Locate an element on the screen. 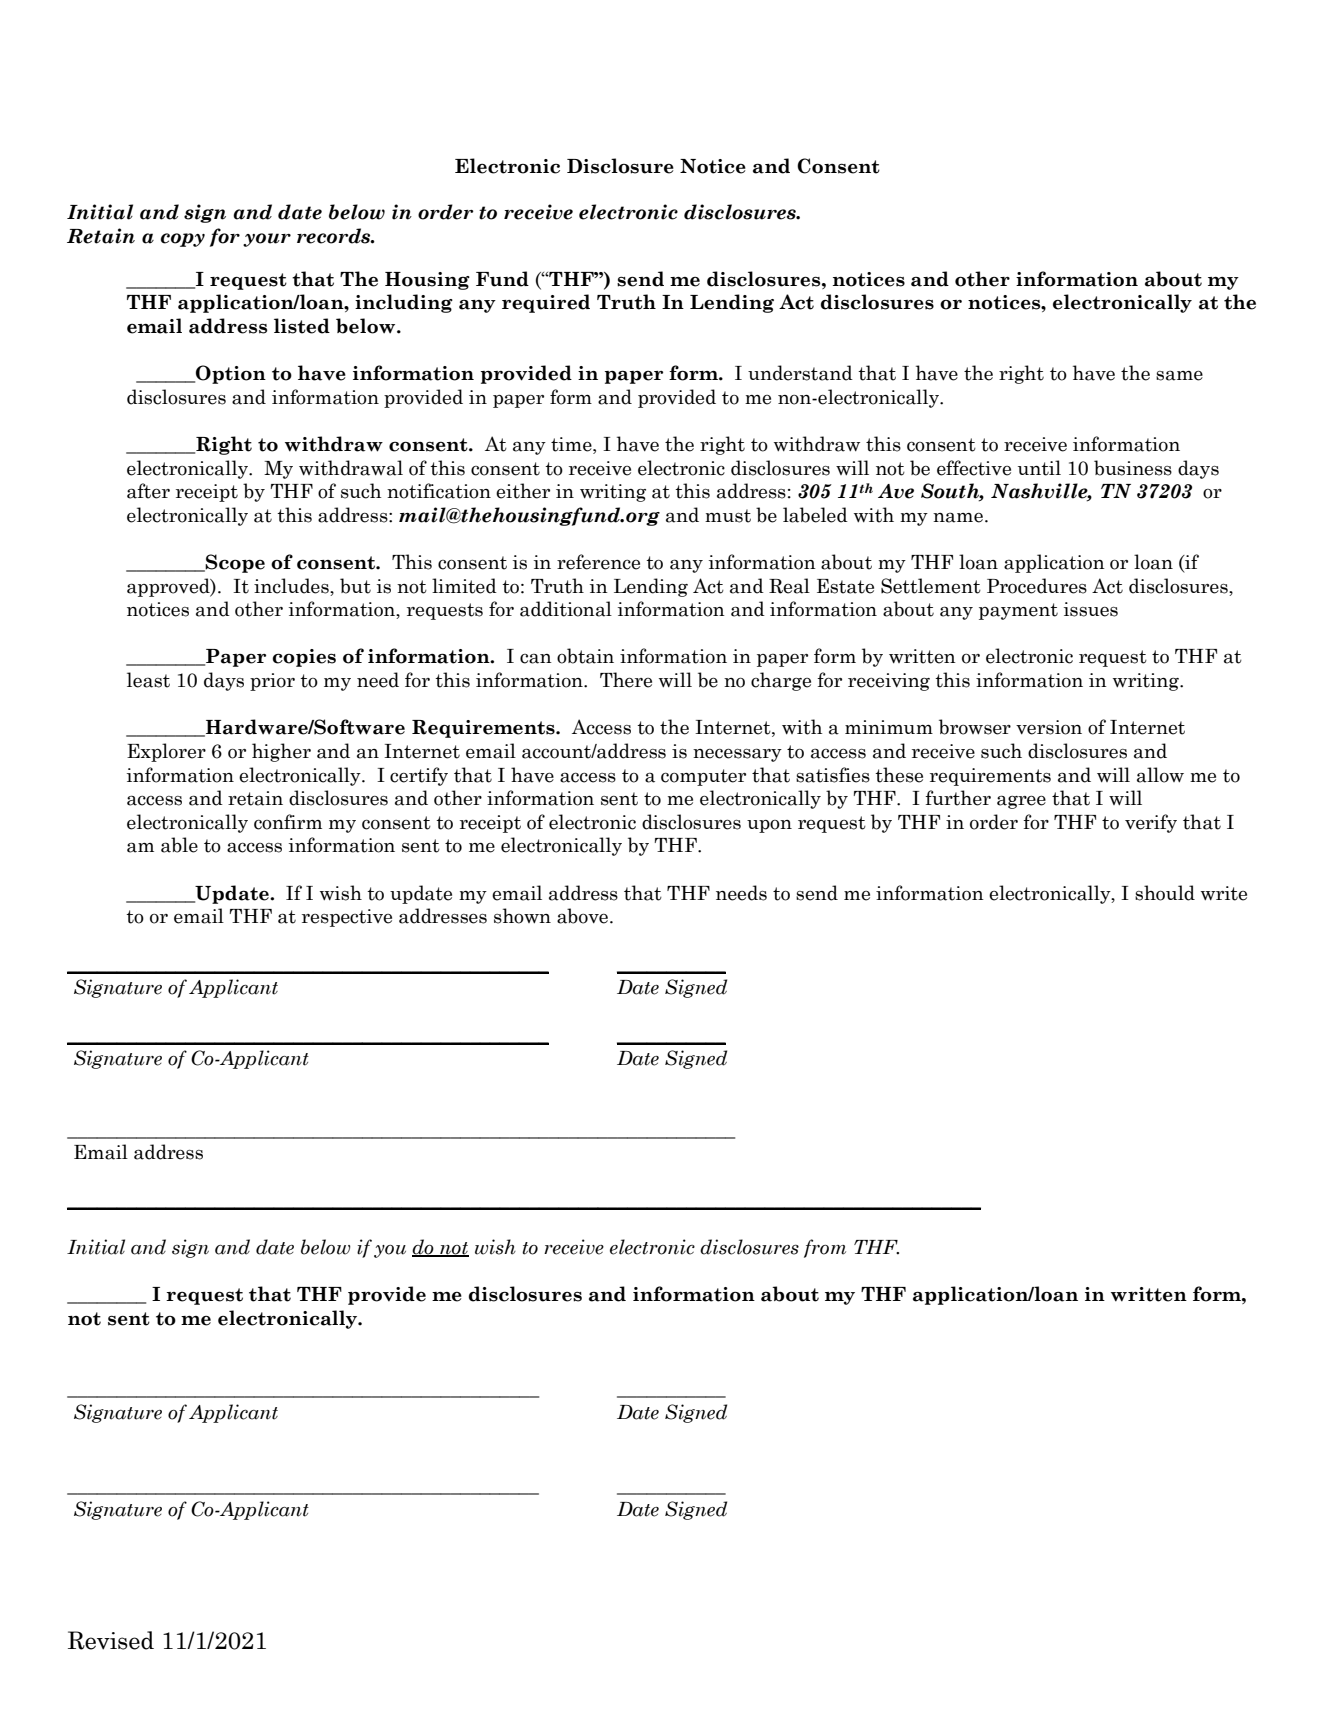 The width and height of the screenshot is (1335, 1728). from is located at coordinates (825, 1248).
